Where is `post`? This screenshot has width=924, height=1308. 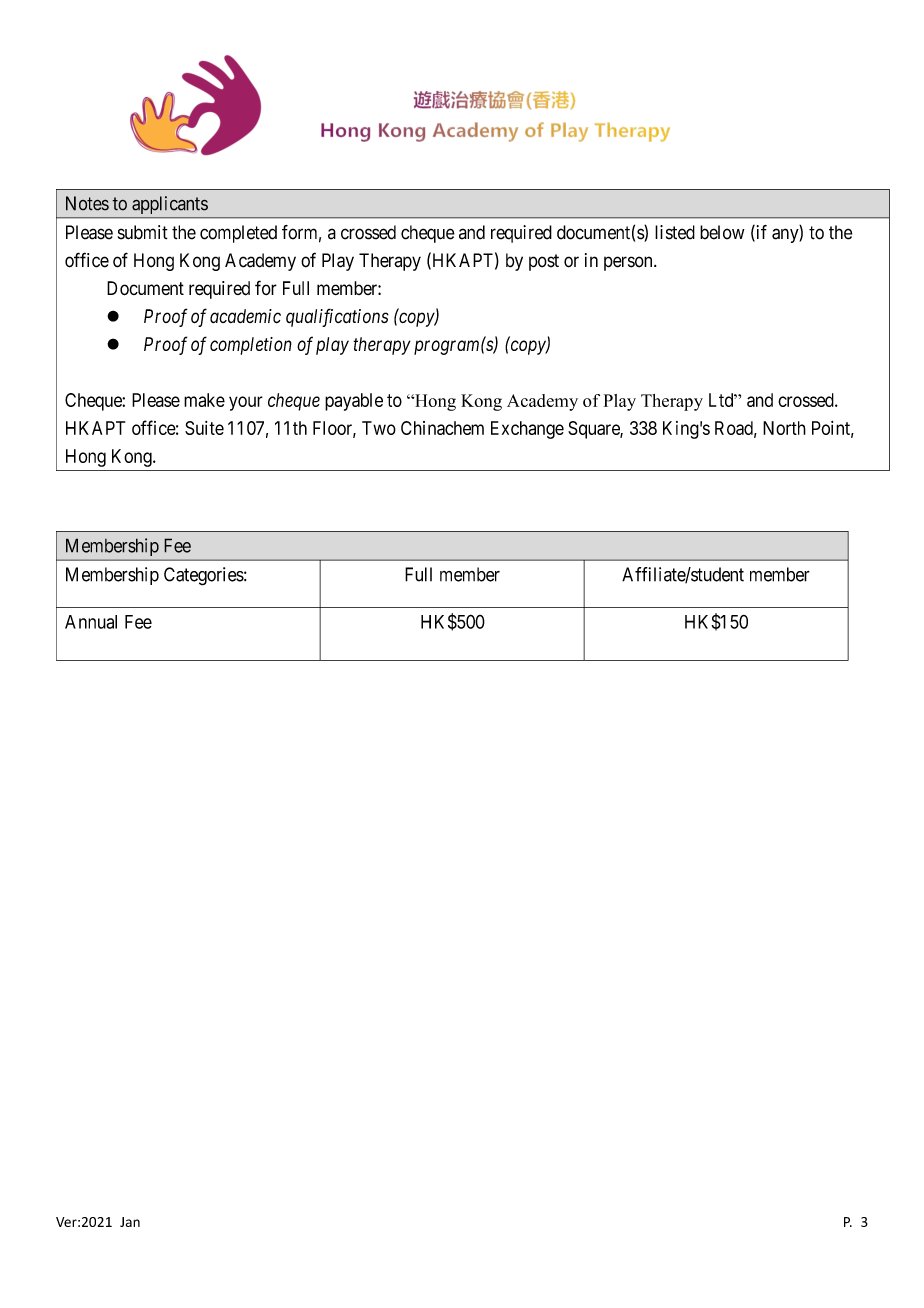 post is located at coordinates (544, 262).
